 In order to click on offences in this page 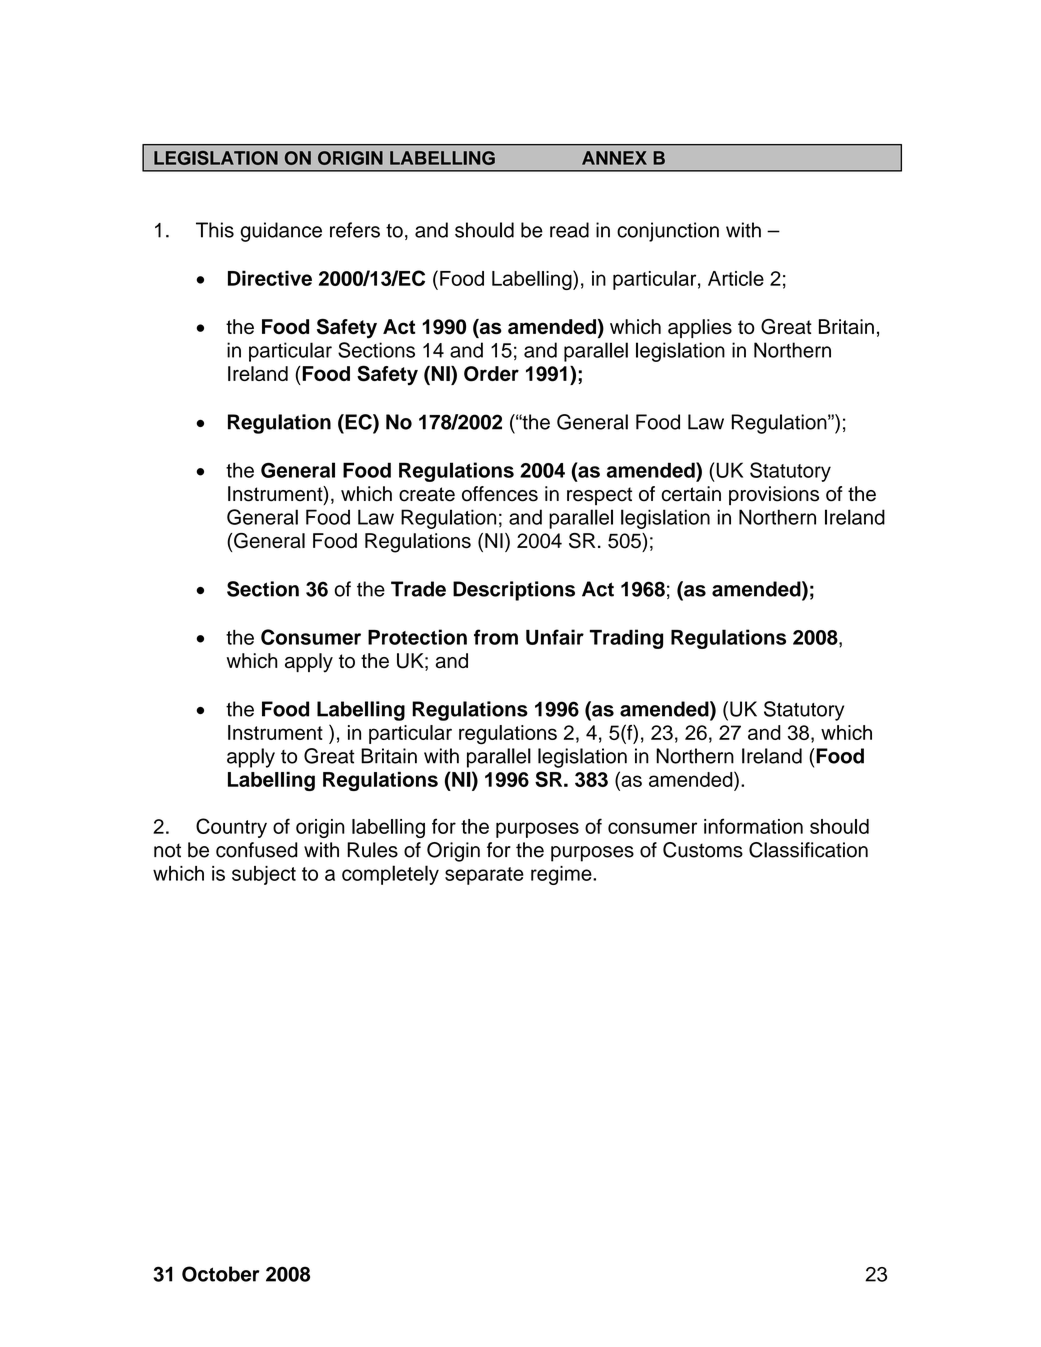, I will do `click(500, 494)`.
